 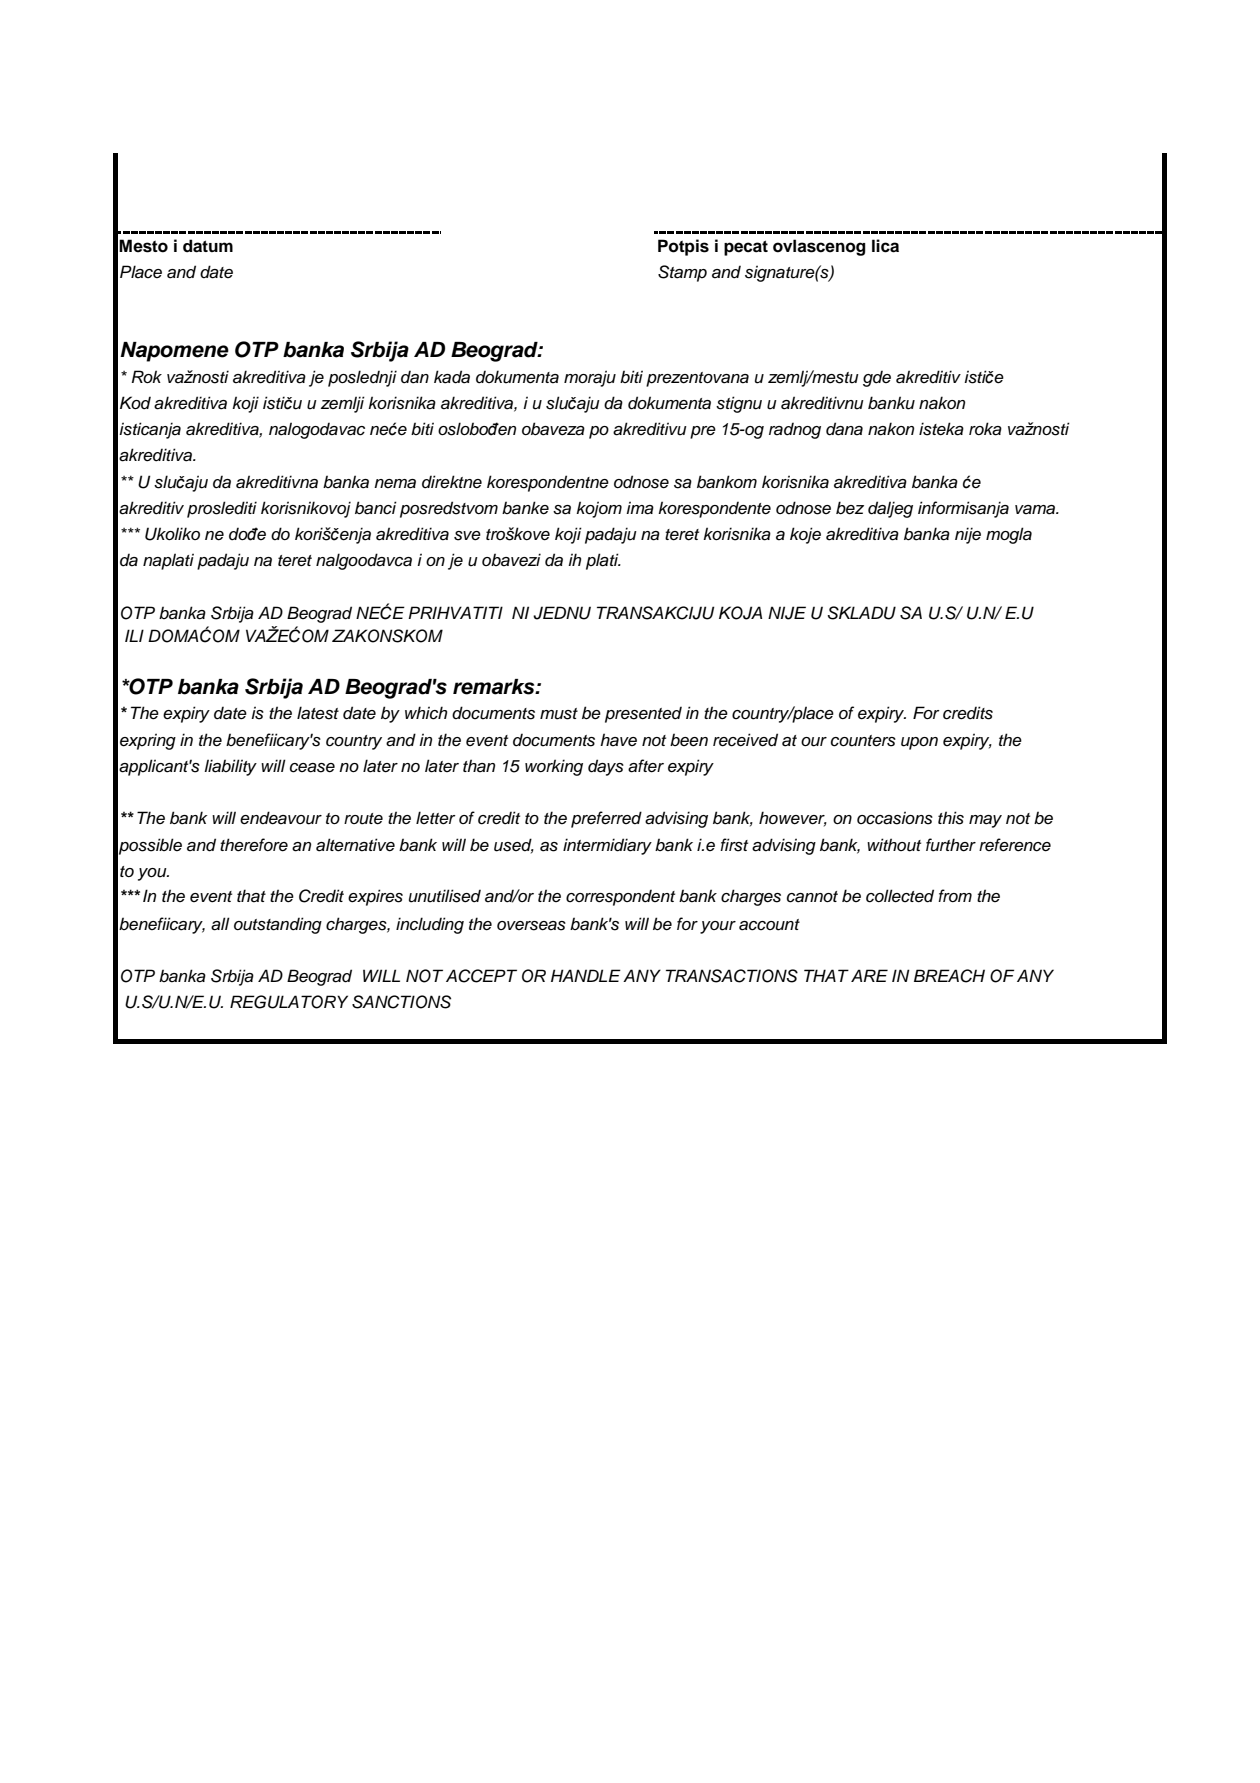 I want to click on have, so click(x=618, y=740).
